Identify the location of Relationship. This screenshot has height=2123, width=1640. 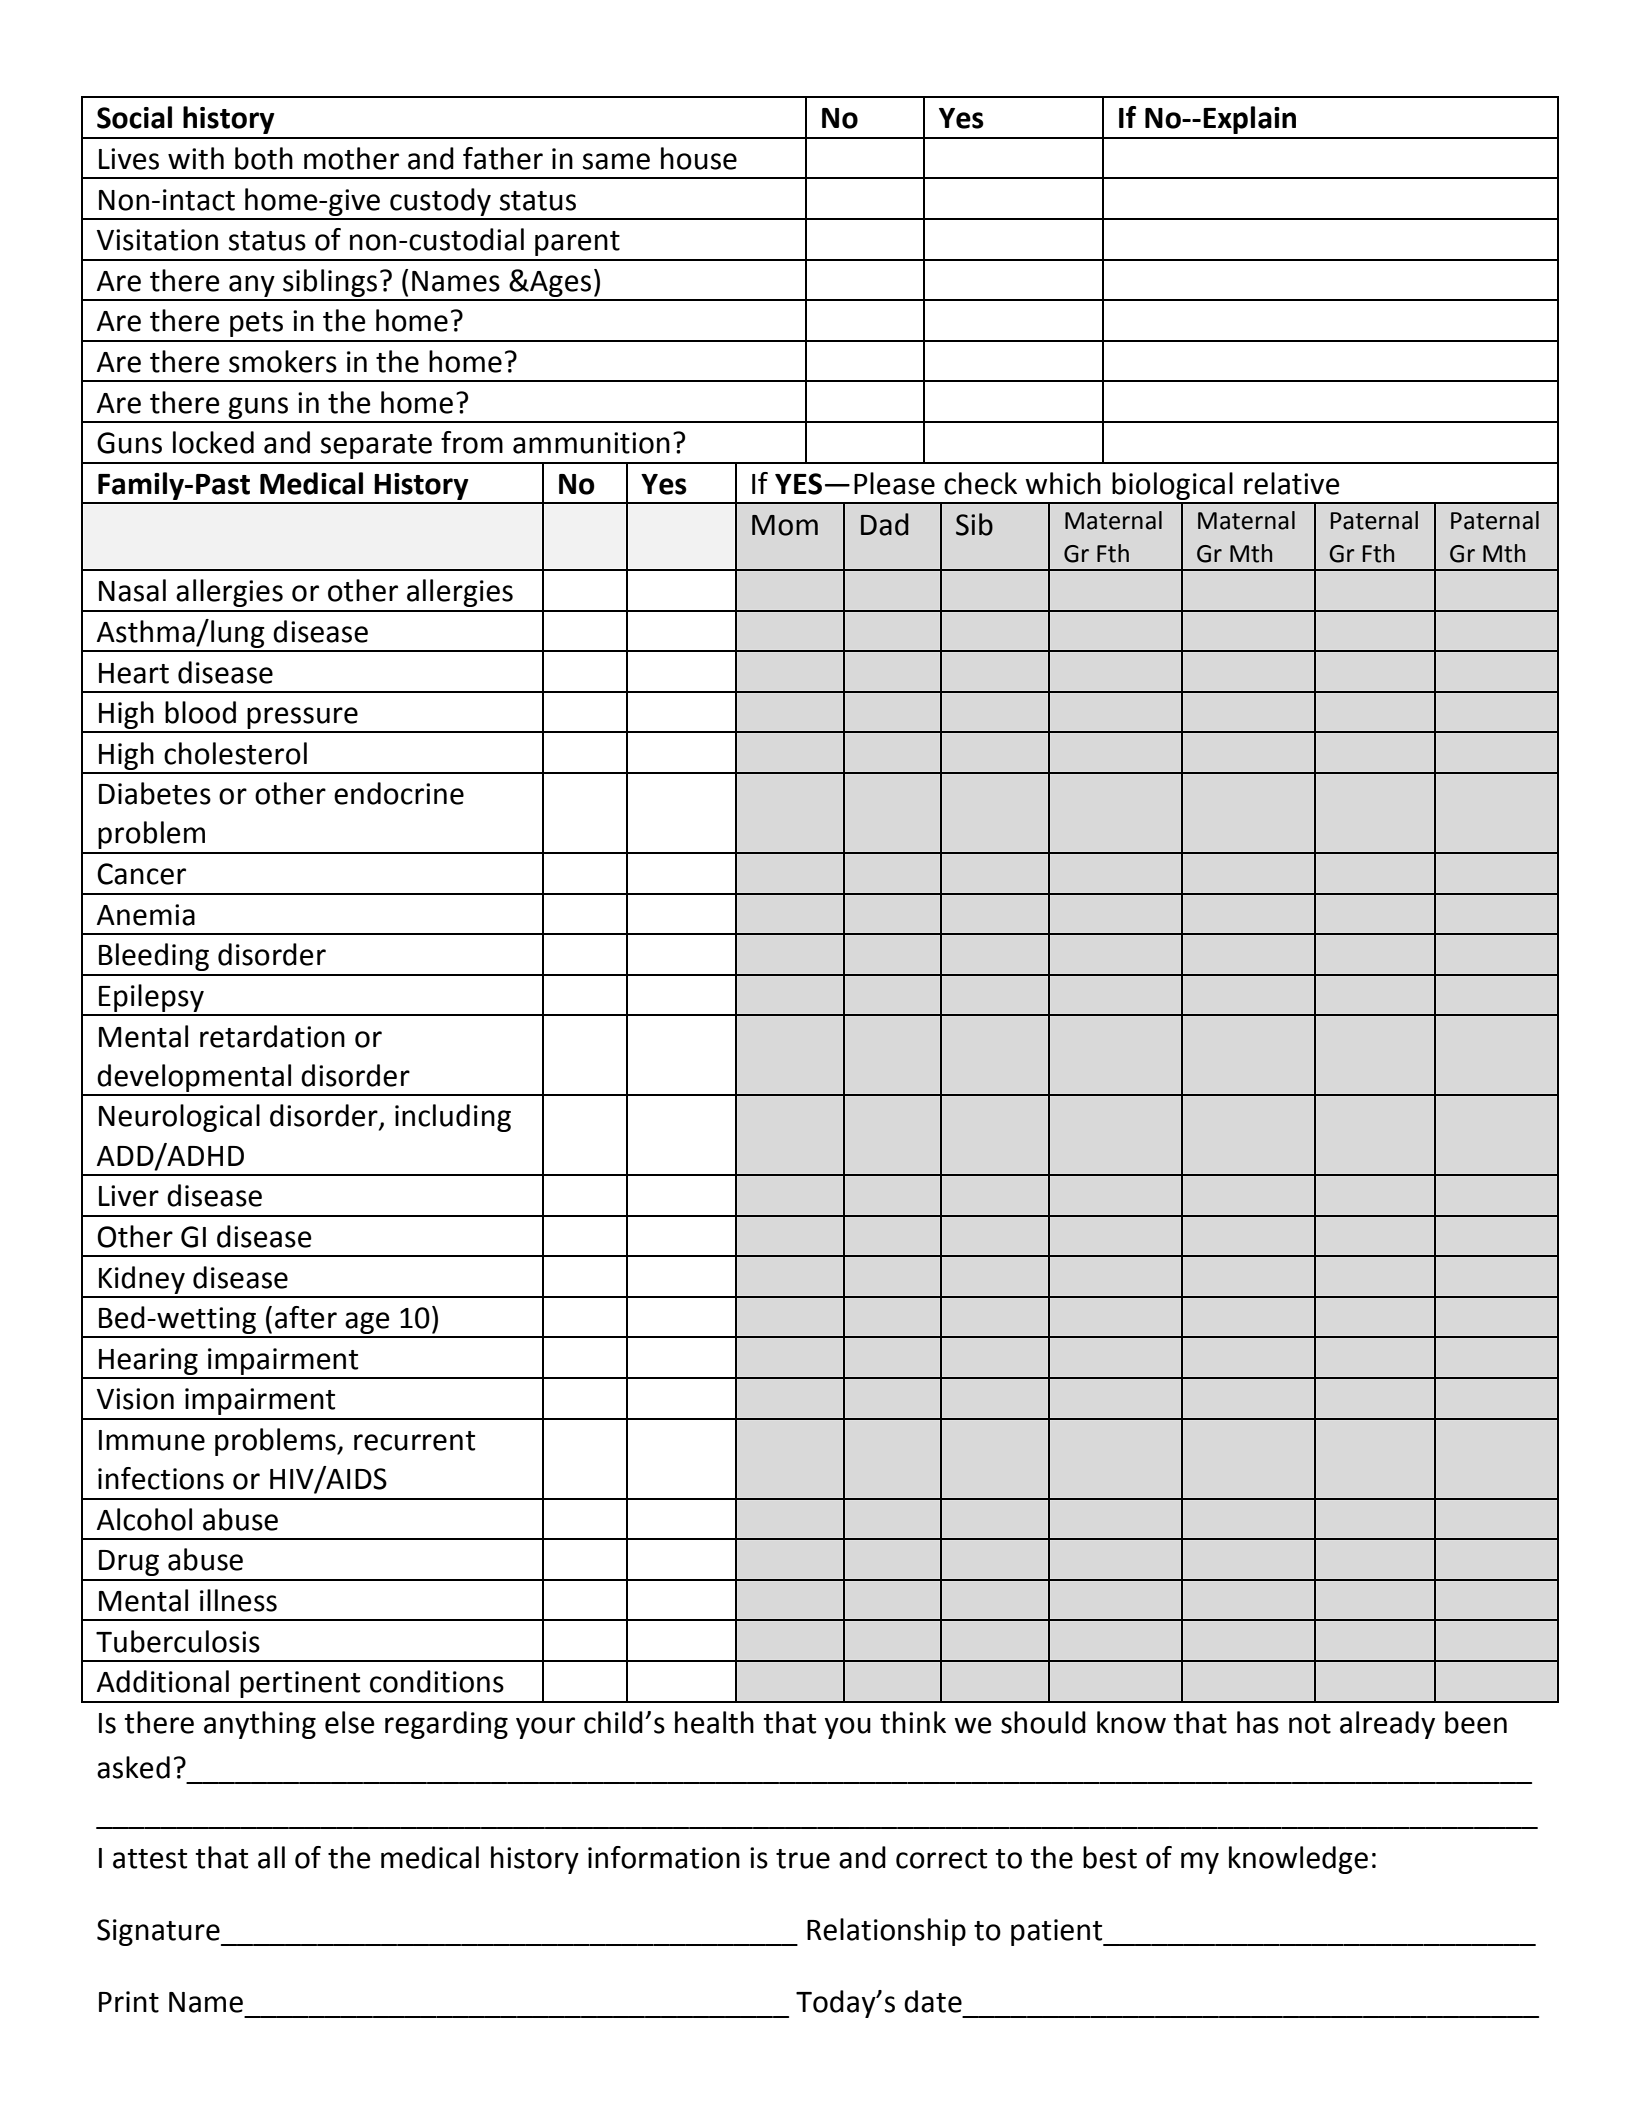
(886, 1932).
